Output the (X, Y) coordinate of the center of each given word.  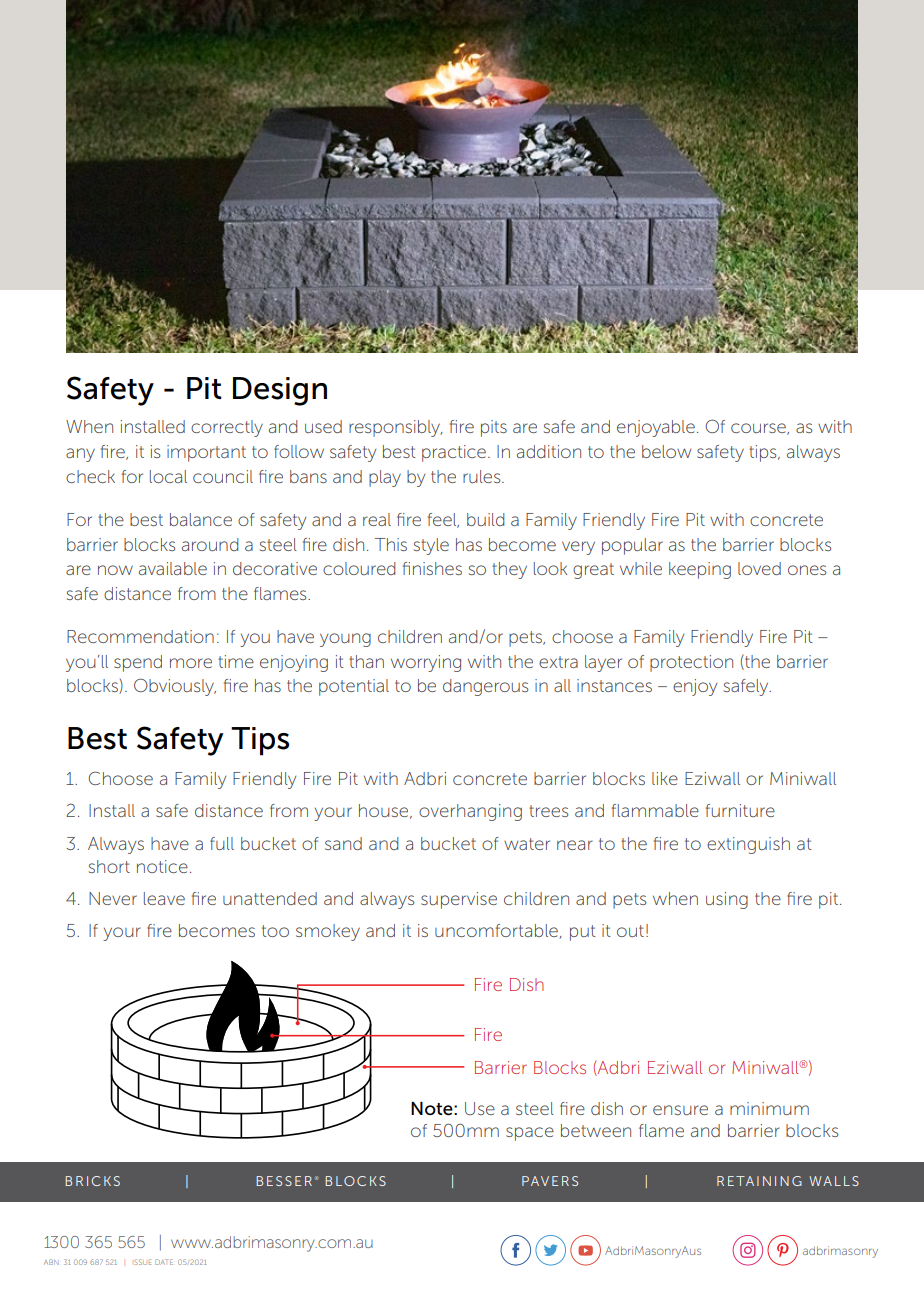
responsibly (396, 428)
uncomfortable (497, 931)
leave (164, 898)
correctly (227, 428)
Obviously (175, 687)
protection (691, 663)
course (759, 429)
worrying (426, 663)
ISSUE (143, 1262)
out (630, 931)
